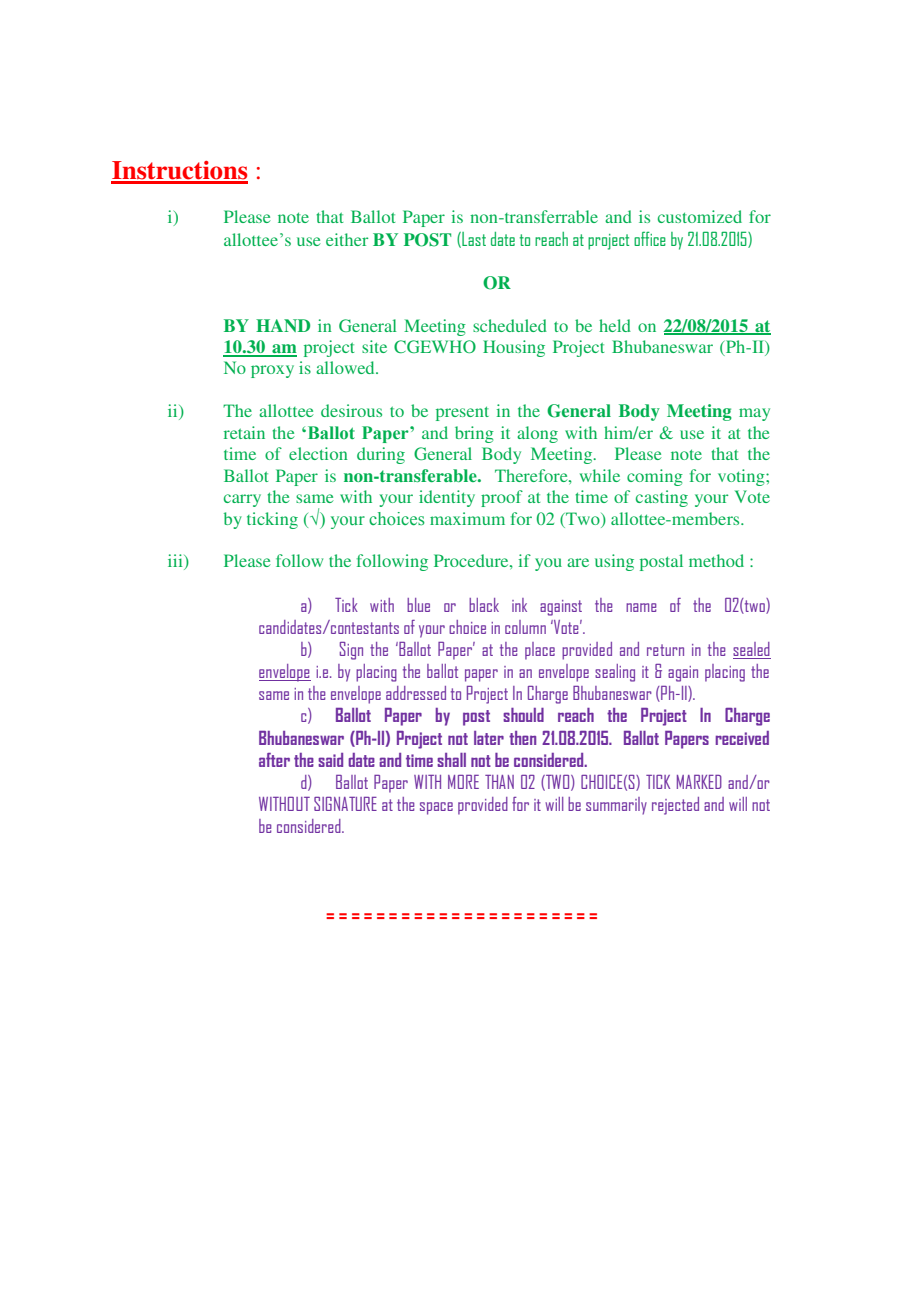  What do you see at coordinates (650, 238) in the screenshot?
I see `office` at bounding box center [650, 238].
